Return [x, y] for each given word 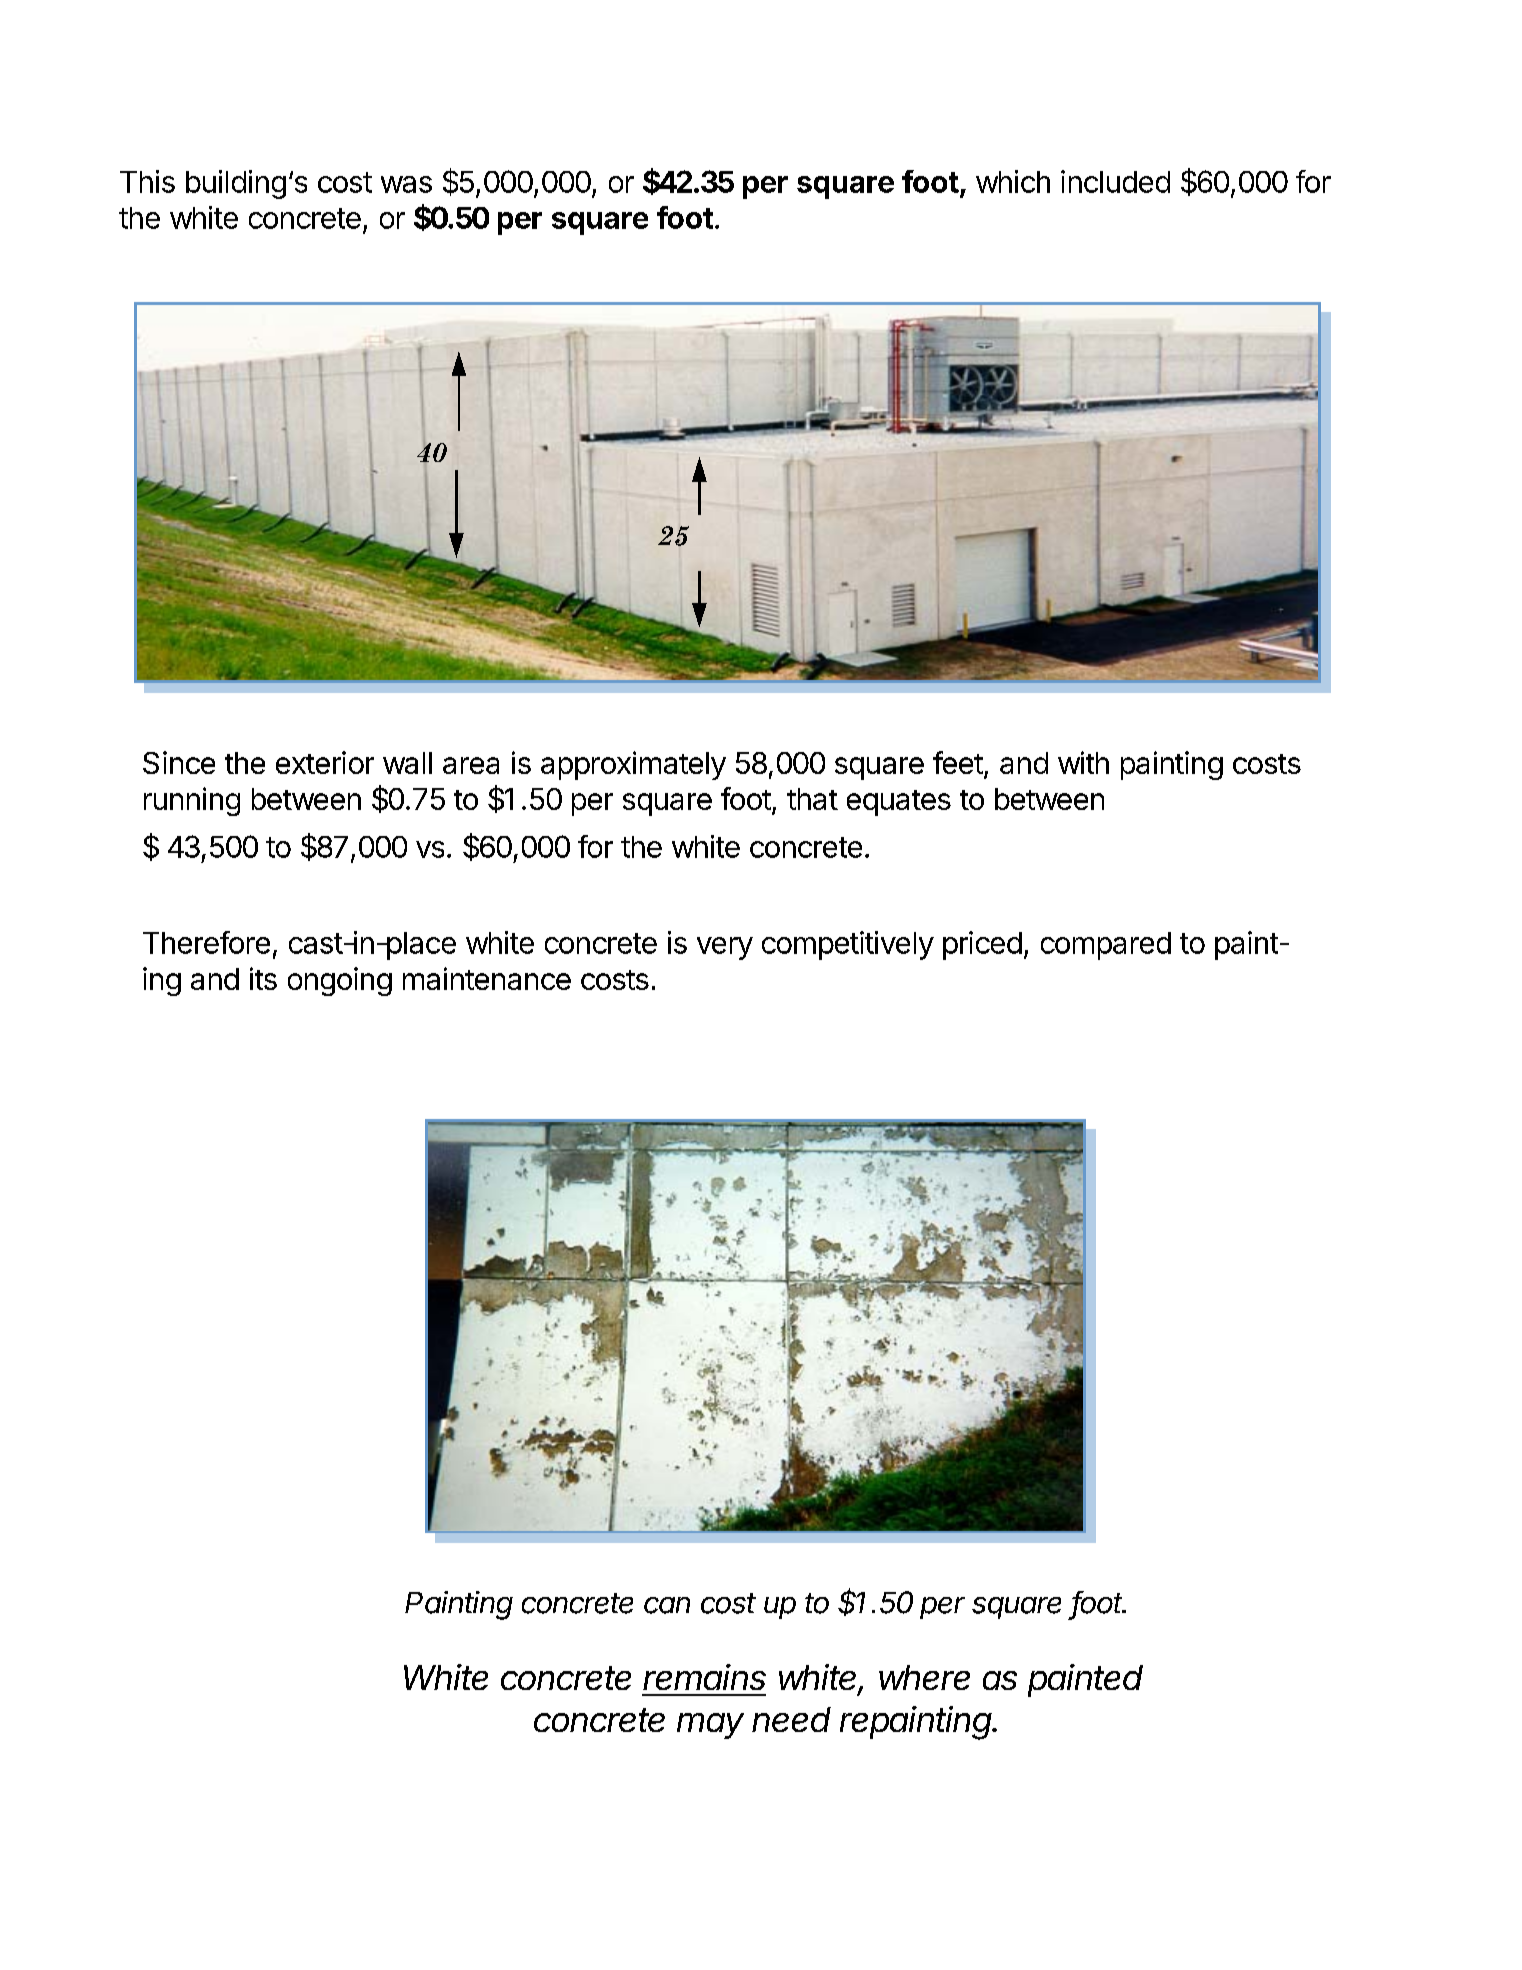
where [924, 1677]
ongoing [340, 981]
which [1013, 181]
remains [704, 1677]
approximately [633, 765]
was [406, 184]
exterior [325, 762]
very [725, 948]
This [147, 181]
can [667, 1605]
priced [982, 945]
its [263, 978]
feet [958, 762]
